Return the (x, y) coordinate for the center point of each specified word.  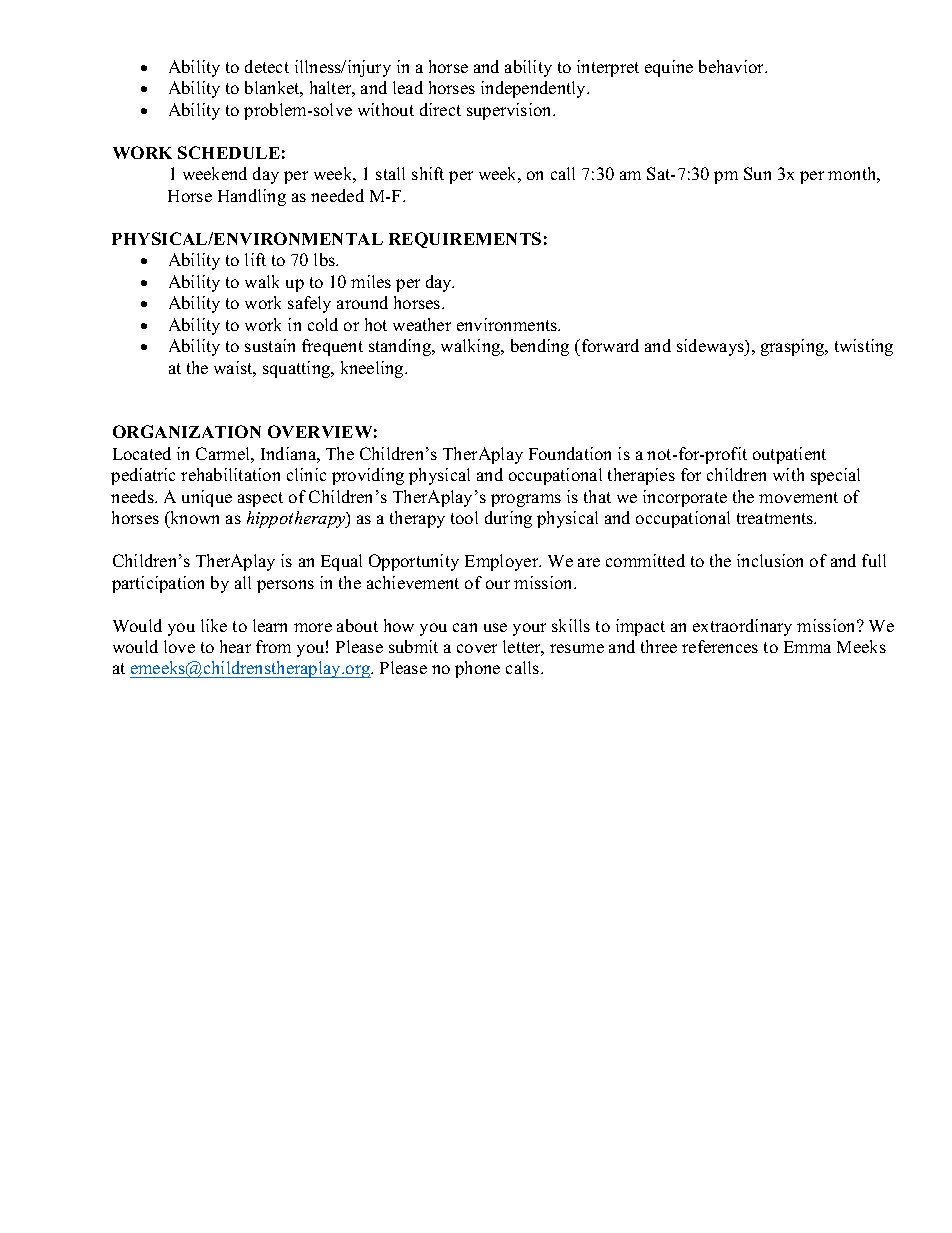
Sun (757, 173)
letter (523, 648)
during (508, 519)
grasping (794, 347)
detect (267, 66)
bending (540, 347)
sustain (270, 345)
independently (535, 89)
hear (235, 646)
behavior (733, 66)
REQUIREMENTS (465, 240)
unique (207, 498)
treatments (776, 518)
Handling (252, 197)
